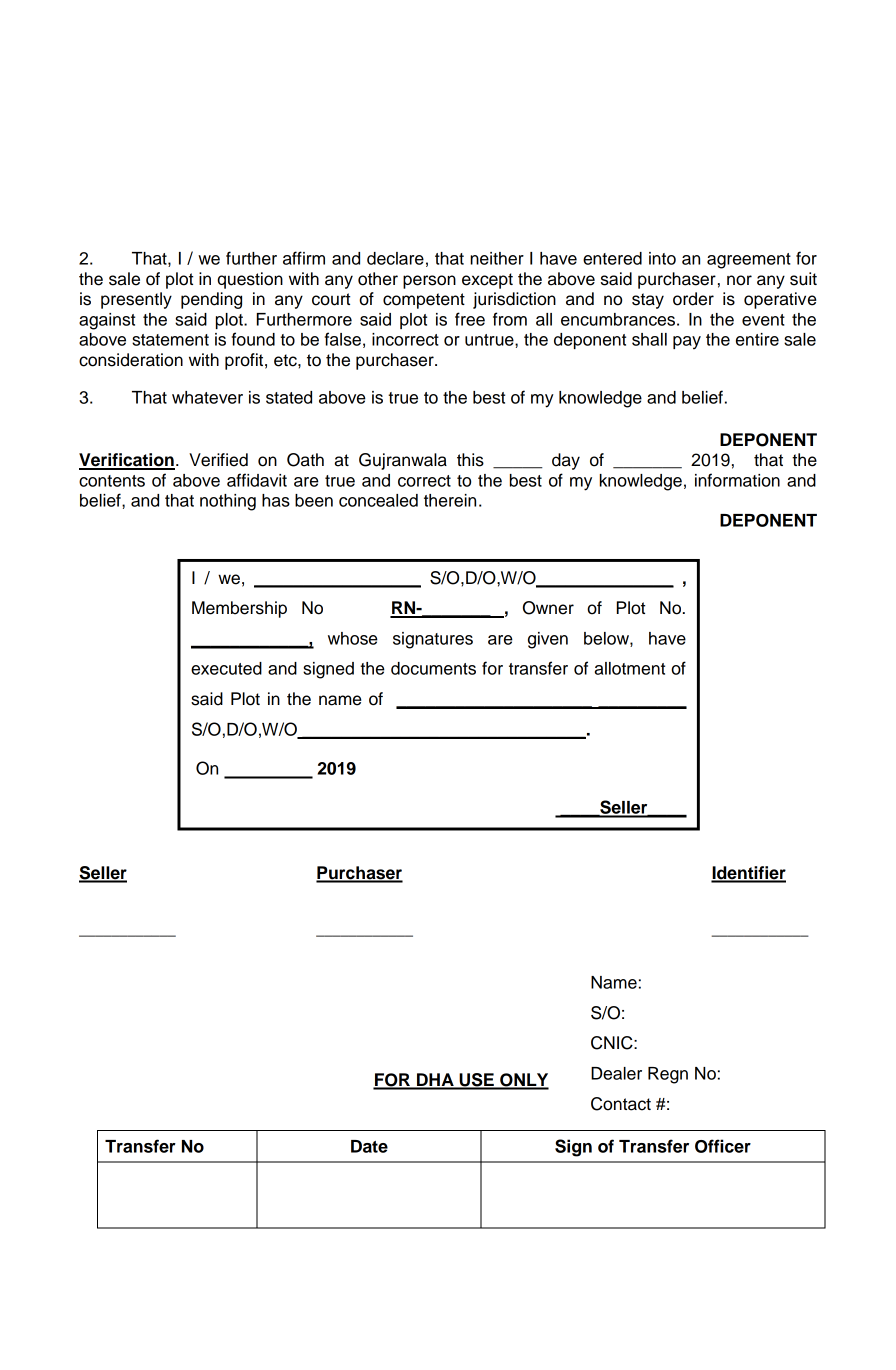  Describe the element at coordinates (239, 609) in the page. I see `Membership` at that location.
